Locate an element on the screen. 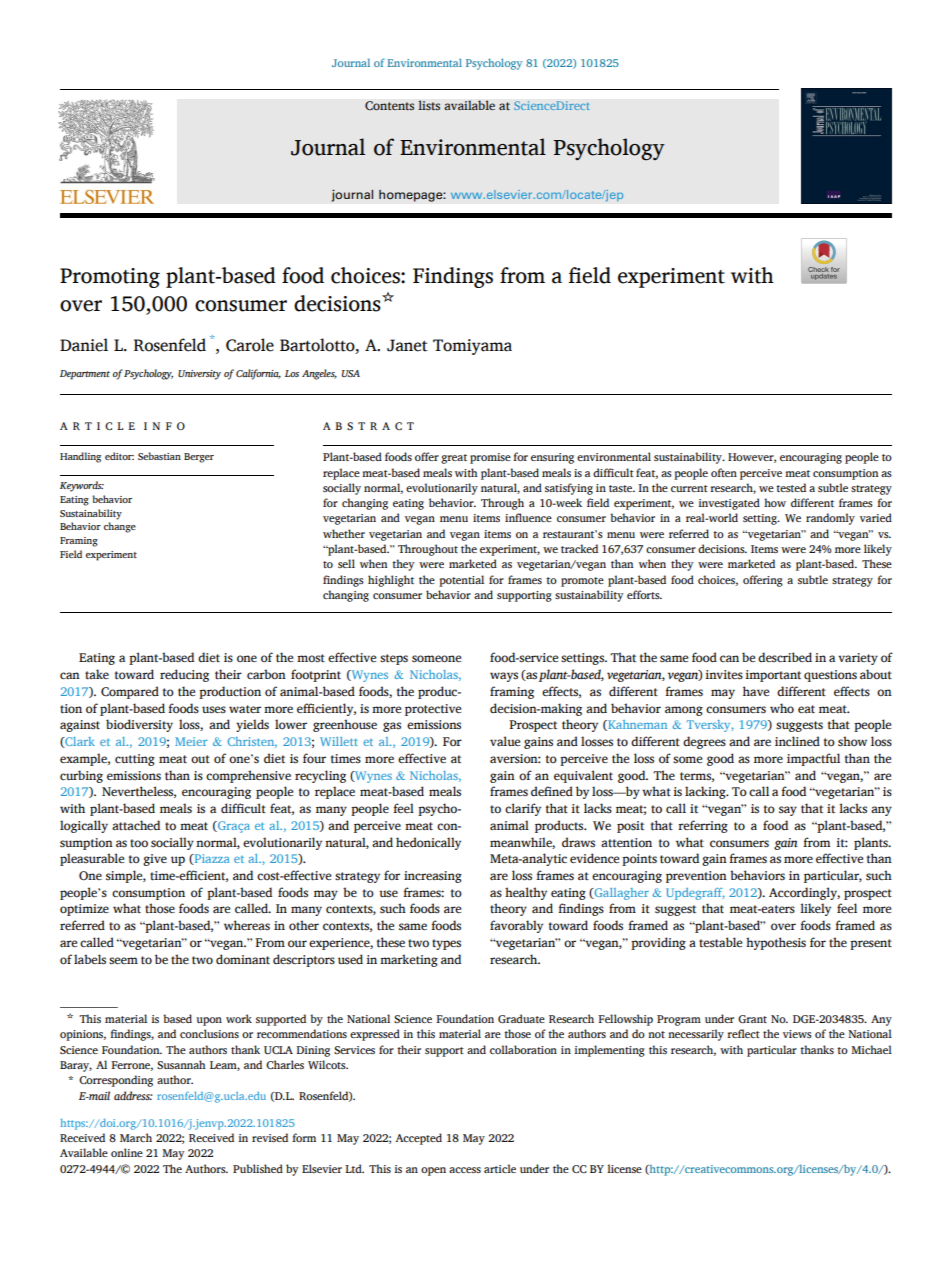 Image resolution: width=952 pixels, height=1270 pixels. lists is located at coordinates (429, 105).
